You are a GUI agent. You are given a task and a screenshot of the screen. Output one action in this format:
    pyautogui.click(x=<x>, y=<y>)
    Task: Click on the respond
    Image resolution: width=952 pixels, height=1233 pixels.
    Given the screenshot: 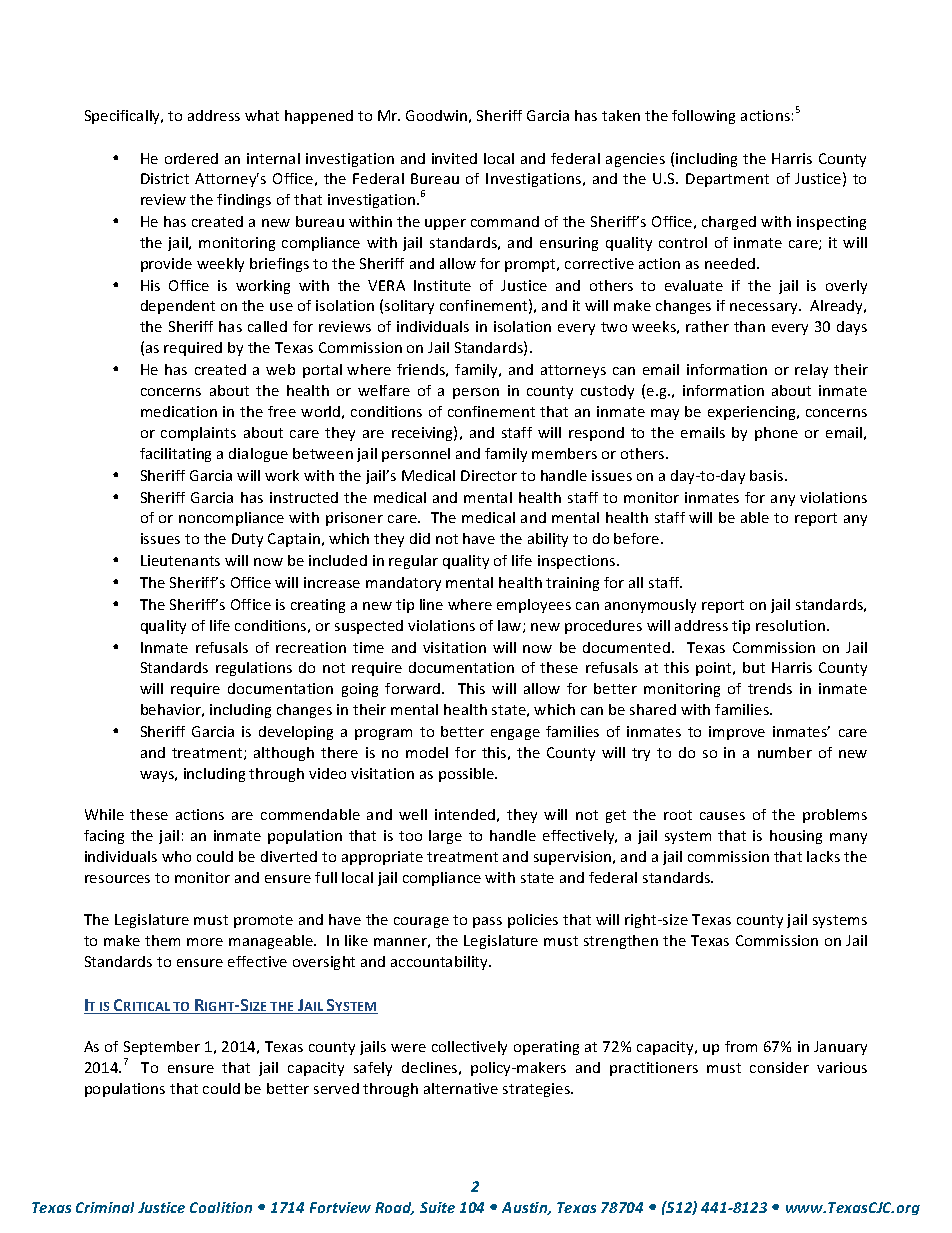 What is the action you would take?
    pyautogui.click(x=596, y=434)
